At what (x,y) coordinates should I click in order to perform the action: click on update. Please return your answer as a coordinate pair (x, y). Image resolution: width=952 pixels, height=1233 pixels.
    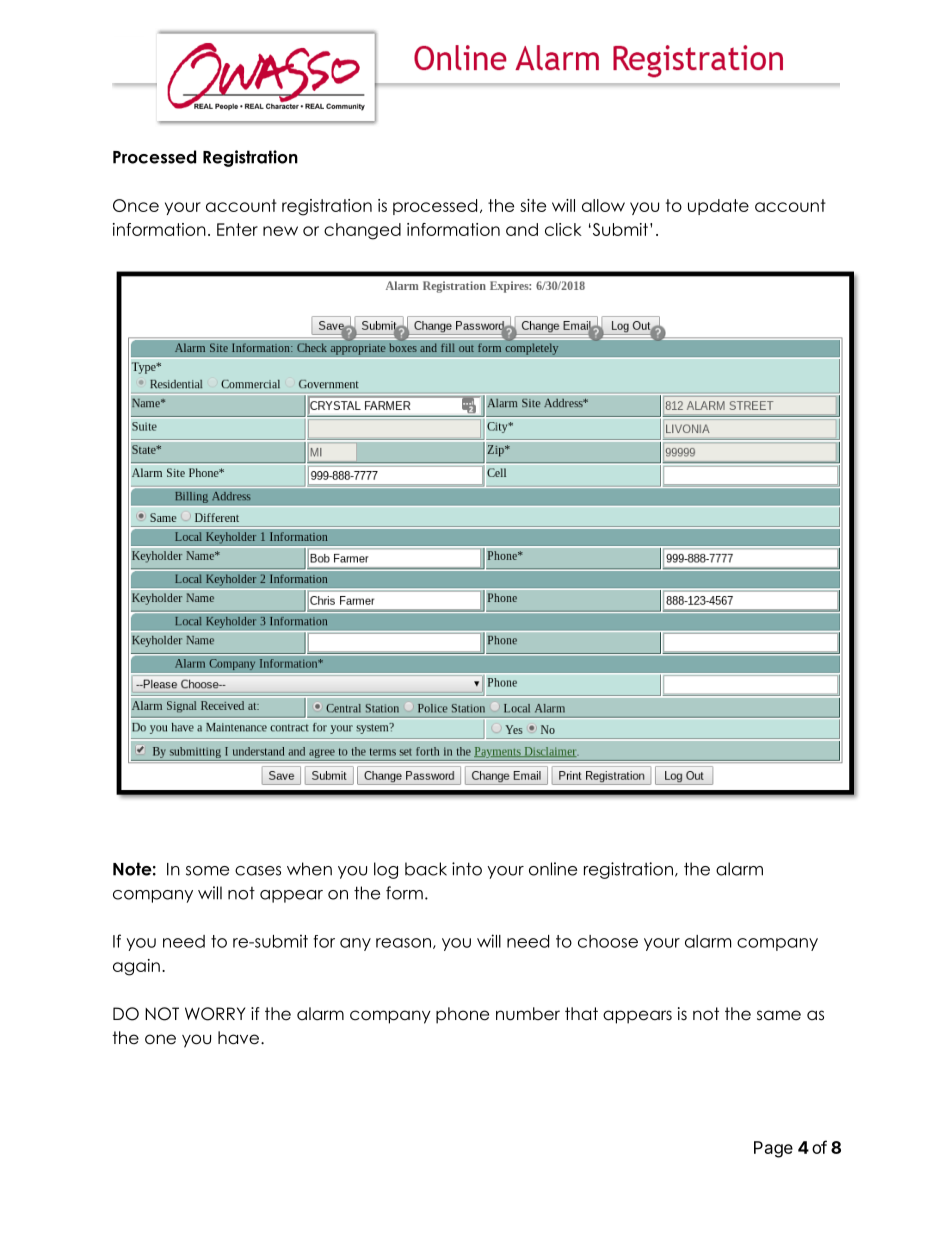
    Looking at the image, I should click on (718, 207).
